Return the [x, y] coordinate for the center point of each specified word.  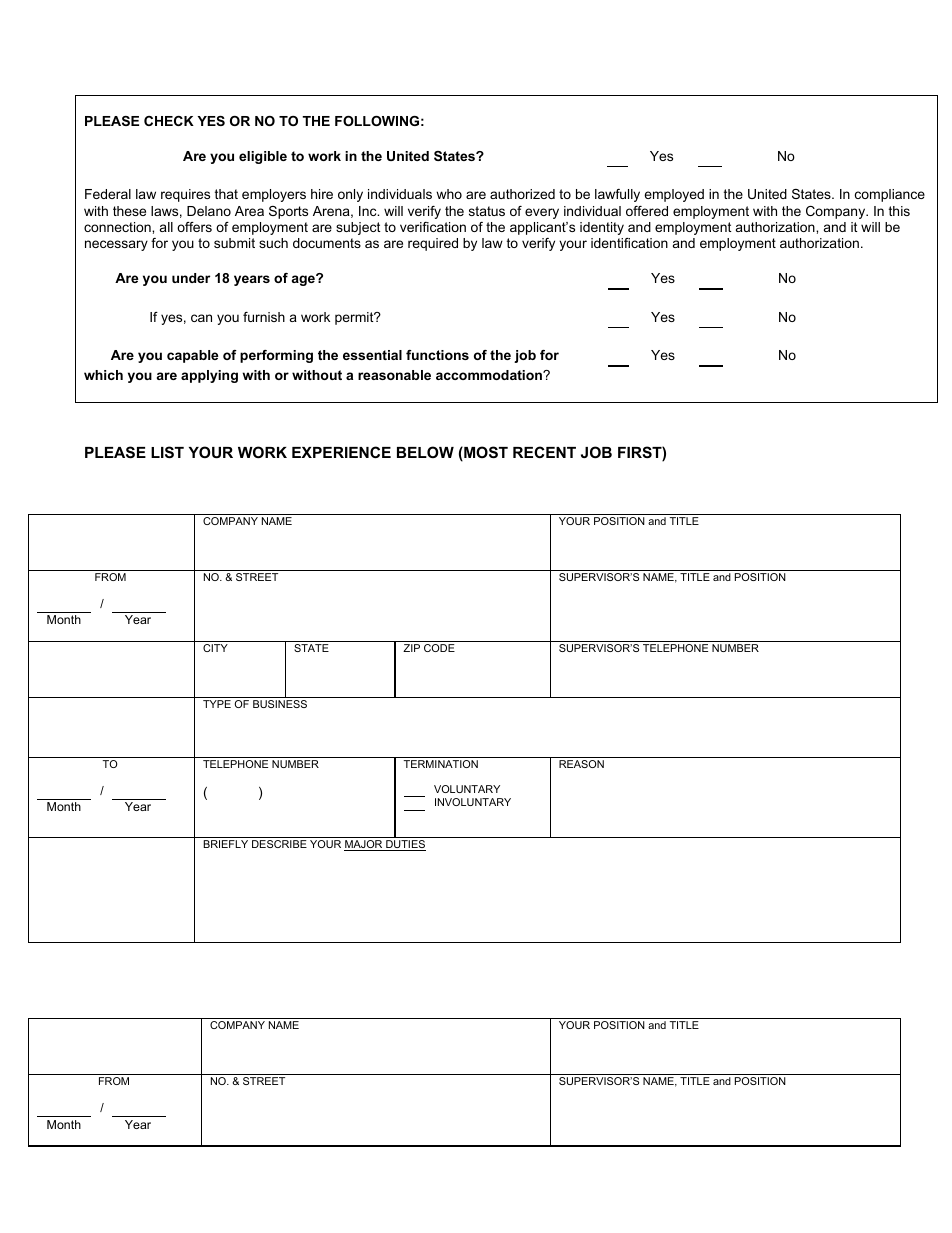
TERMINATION [441, 764]
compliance [890, 195]
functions [437, 355]
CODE [439, 648]
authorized [522, 194]
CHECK [169, 121]
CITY [215, 648]
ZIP [411, 648]
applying [209, 376]
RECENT [544, 452]
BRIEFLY [225, 844]
